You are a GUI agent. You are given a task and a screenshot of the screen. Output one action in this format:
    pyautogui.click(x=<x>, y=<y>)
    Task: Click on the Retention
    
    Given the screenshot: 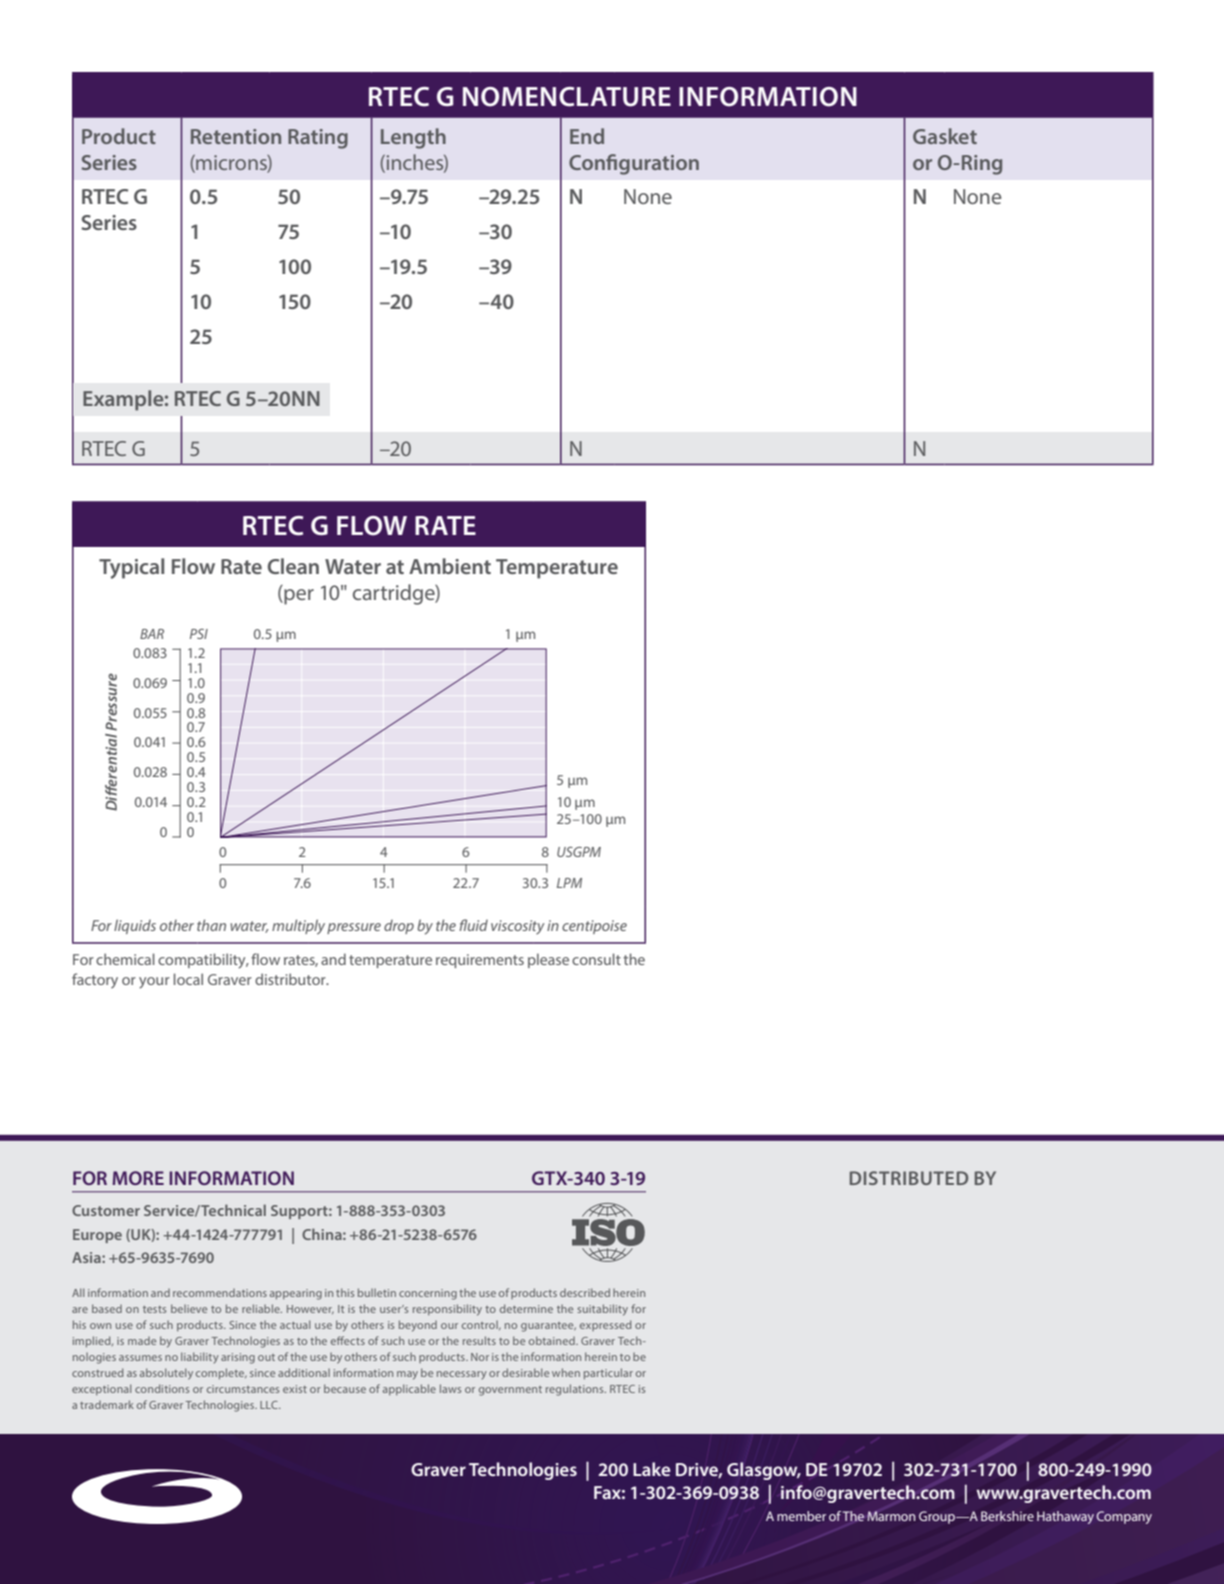 What is the action you would take?
    pyautogui.click(x=236, y=136)
